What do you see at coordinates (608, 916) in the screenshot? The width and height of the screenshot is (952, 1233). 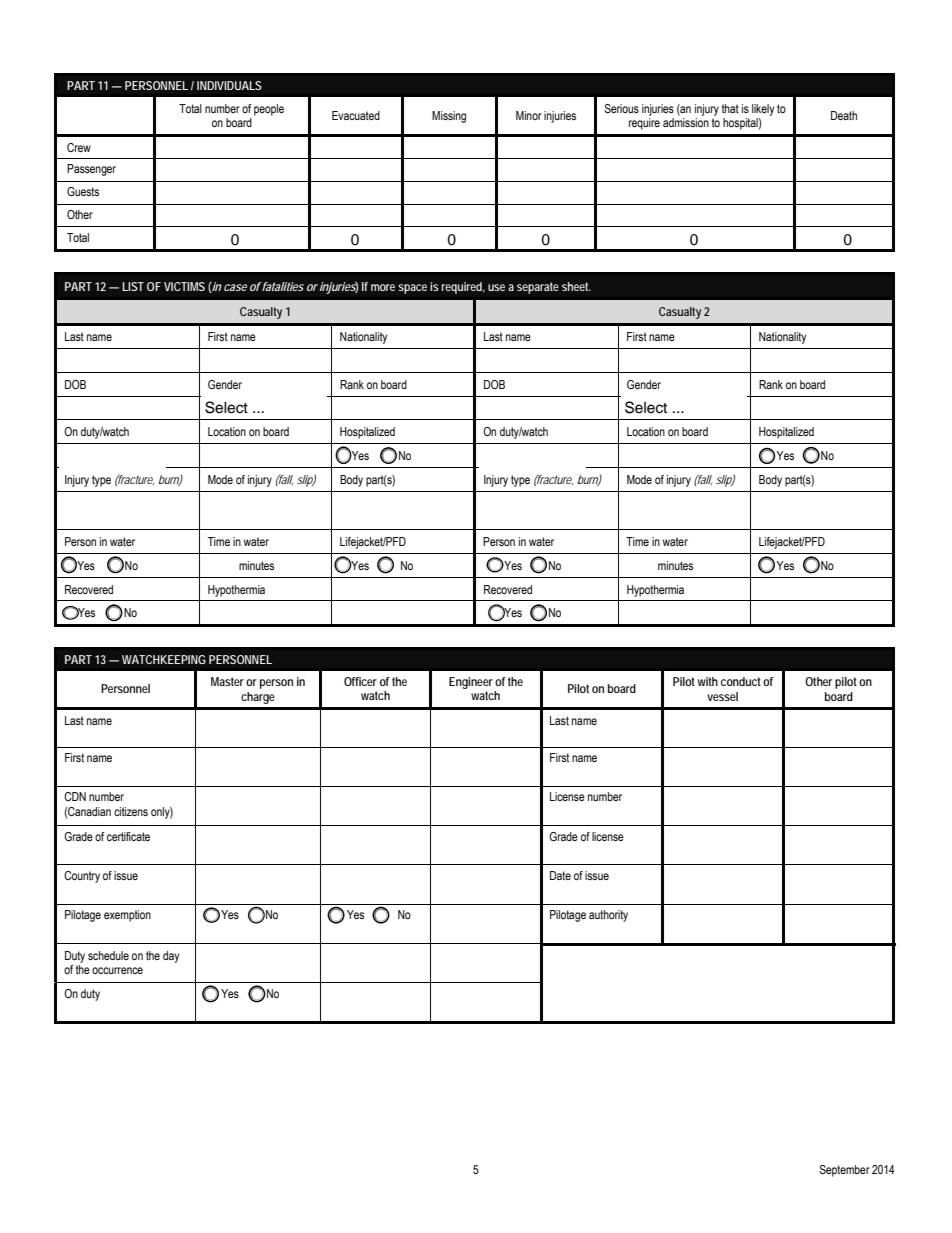 I see `authority` at bounding box center [608, 916].
